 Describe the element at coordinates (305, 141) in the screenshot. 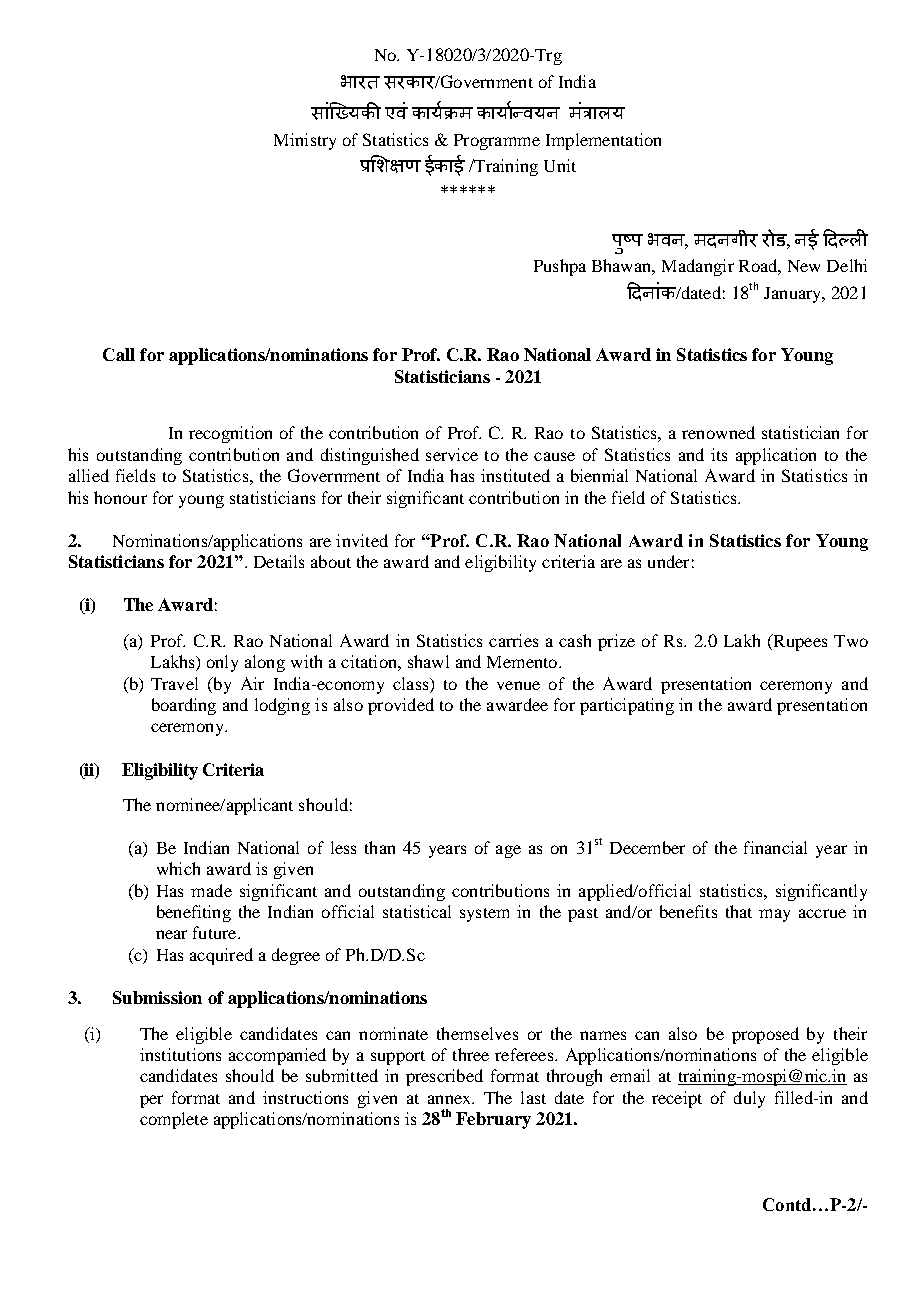

I see `Ministry` at that location.
